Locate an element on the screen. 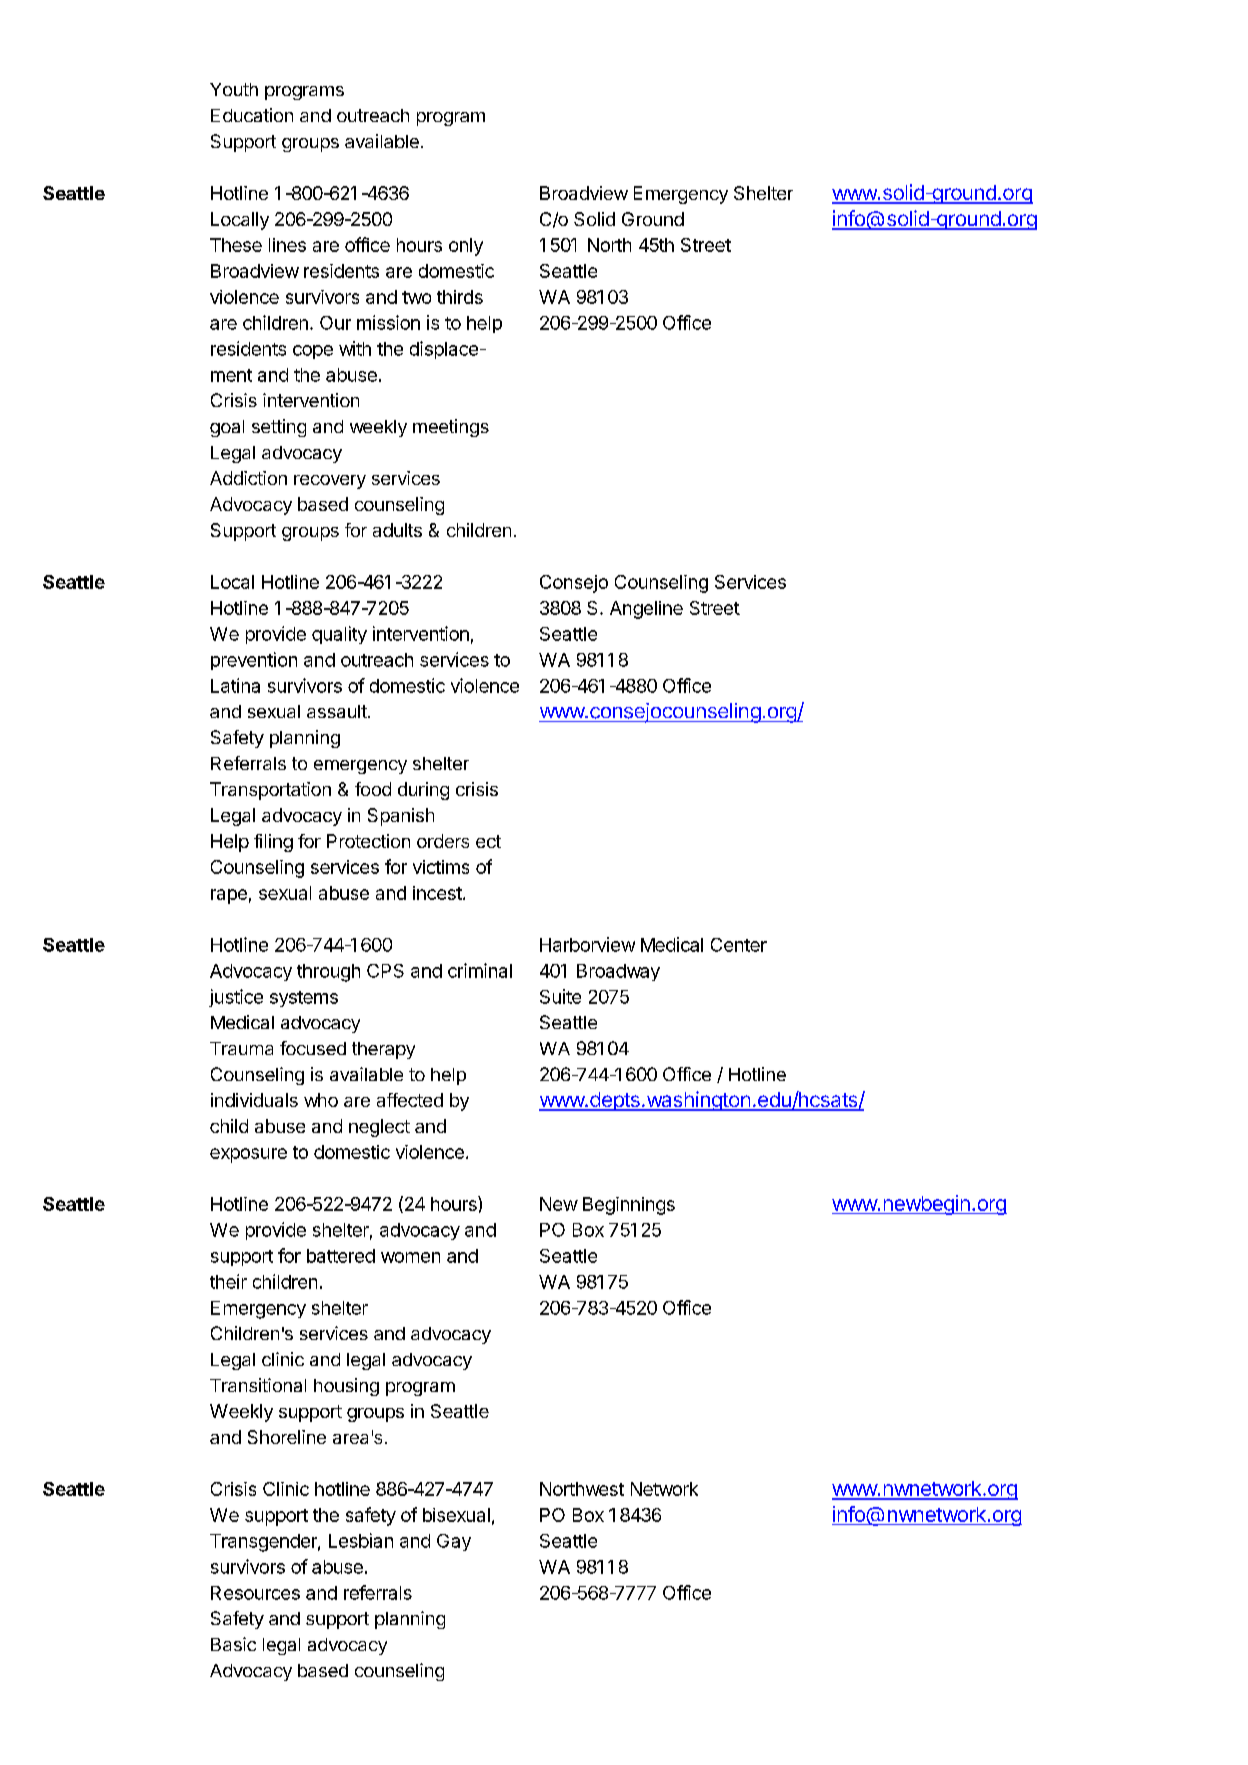 The image size is (1248, 1765). Resources is located at coordinates (255, 1593).
